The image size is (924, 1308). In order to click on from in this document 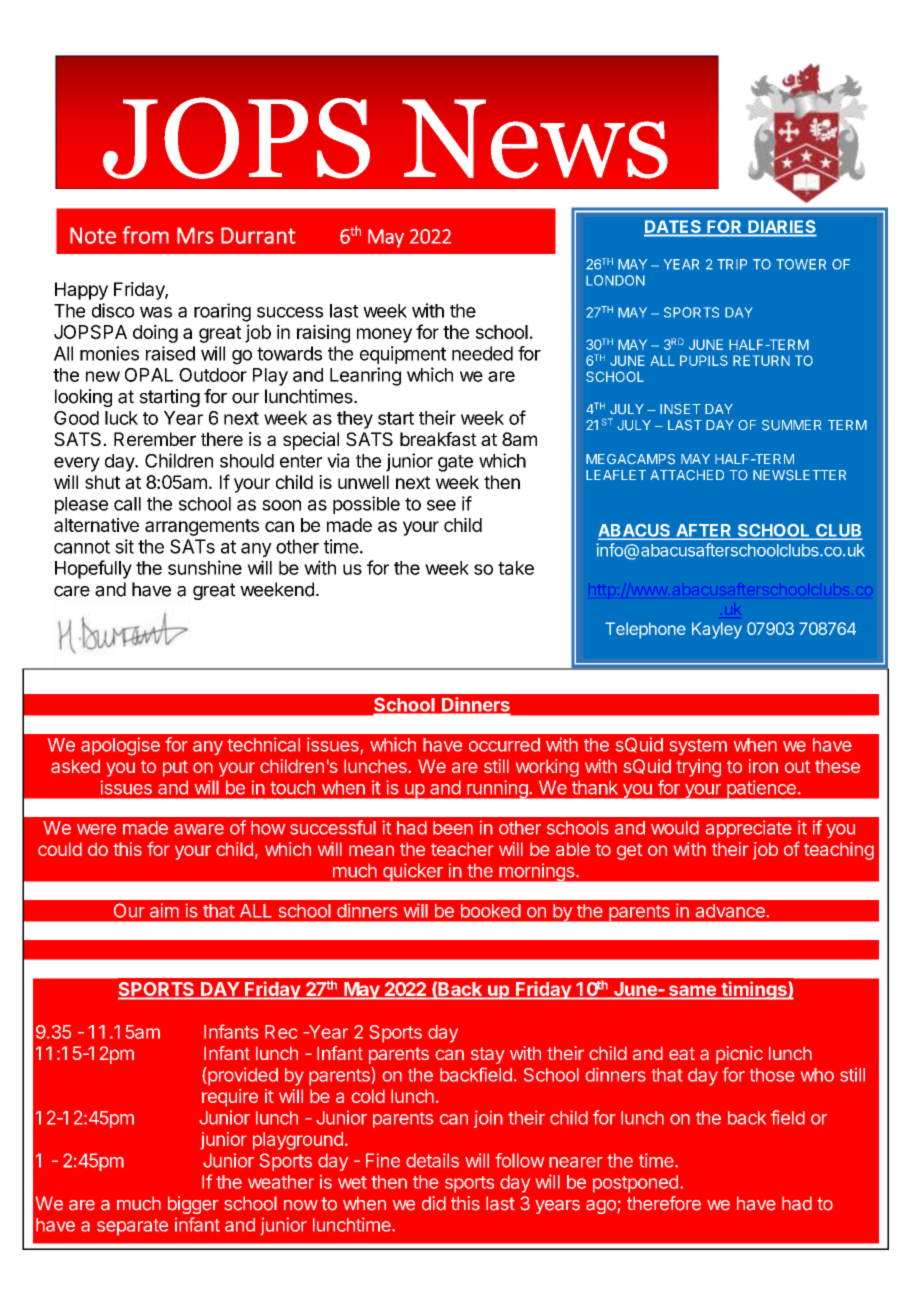, I will do `click(145, 235)`.
